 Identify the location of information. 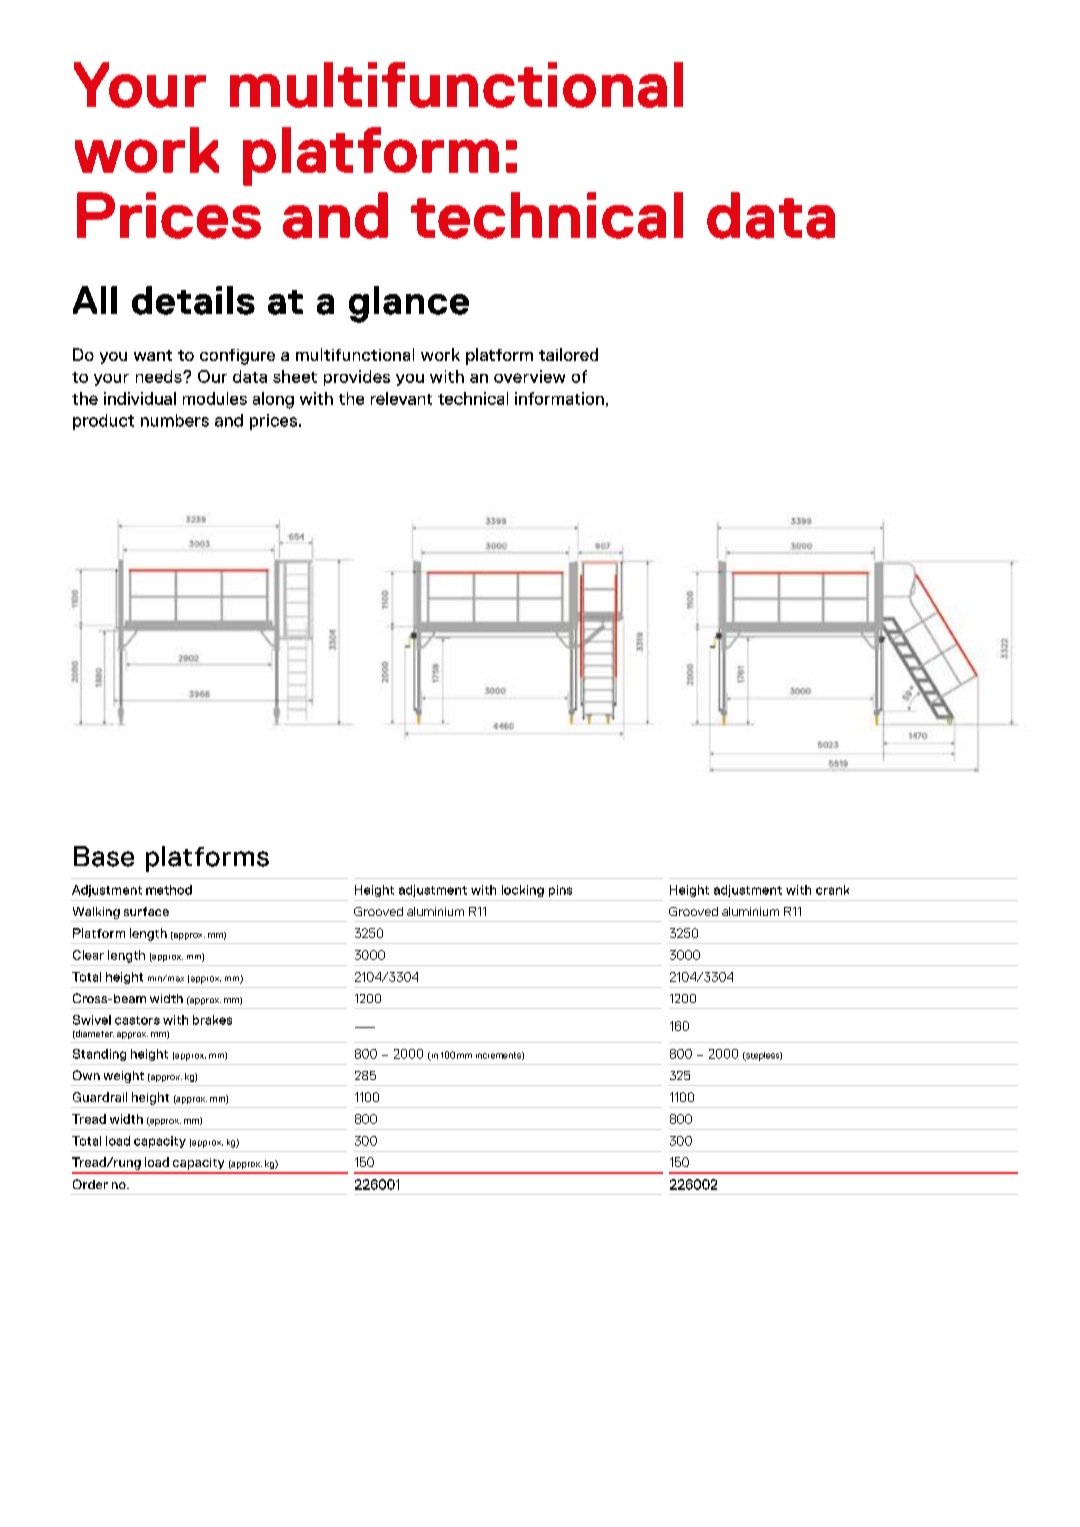
(559, 398).
